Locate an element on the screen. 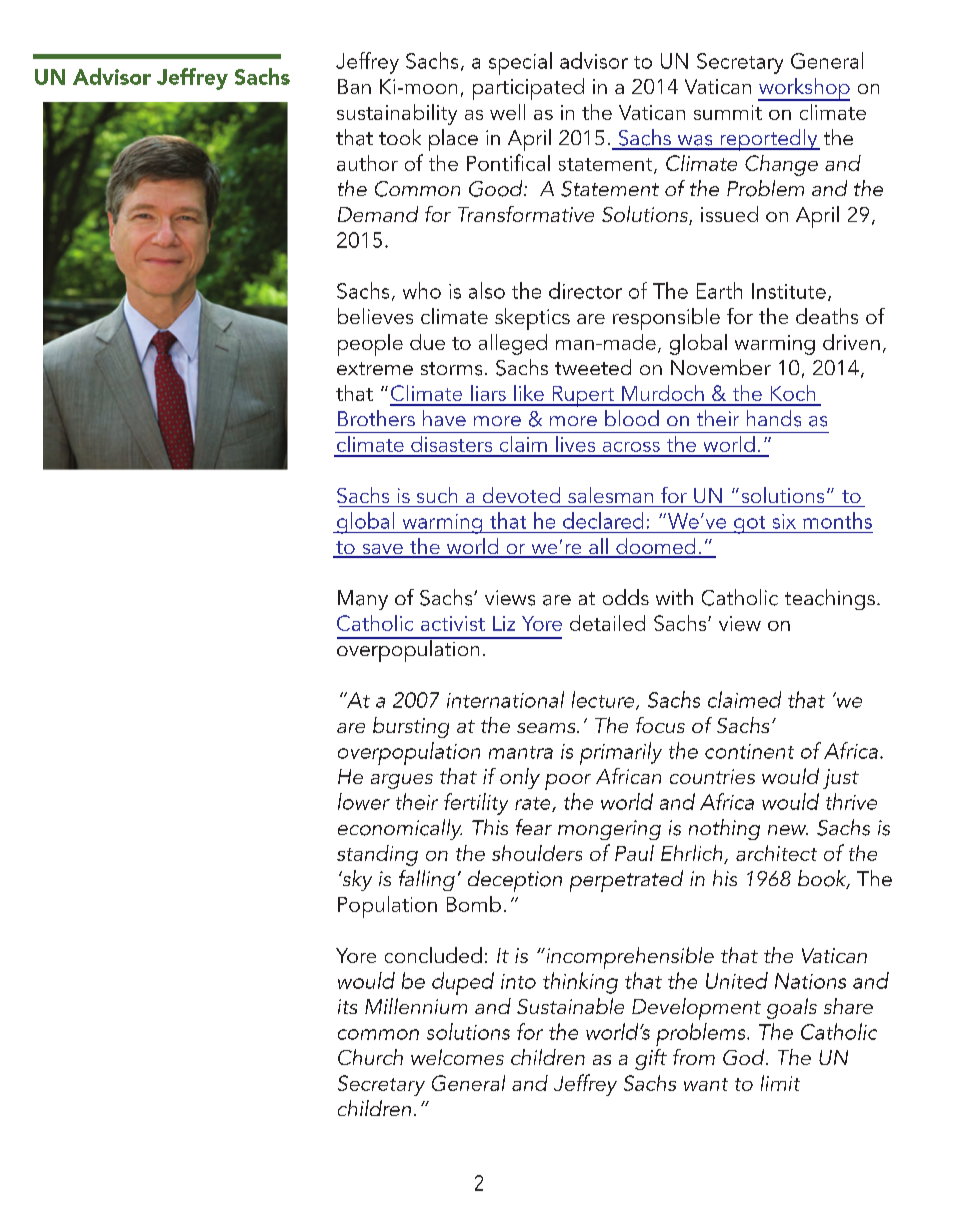  mongering is located at coordinates (609, 830).
